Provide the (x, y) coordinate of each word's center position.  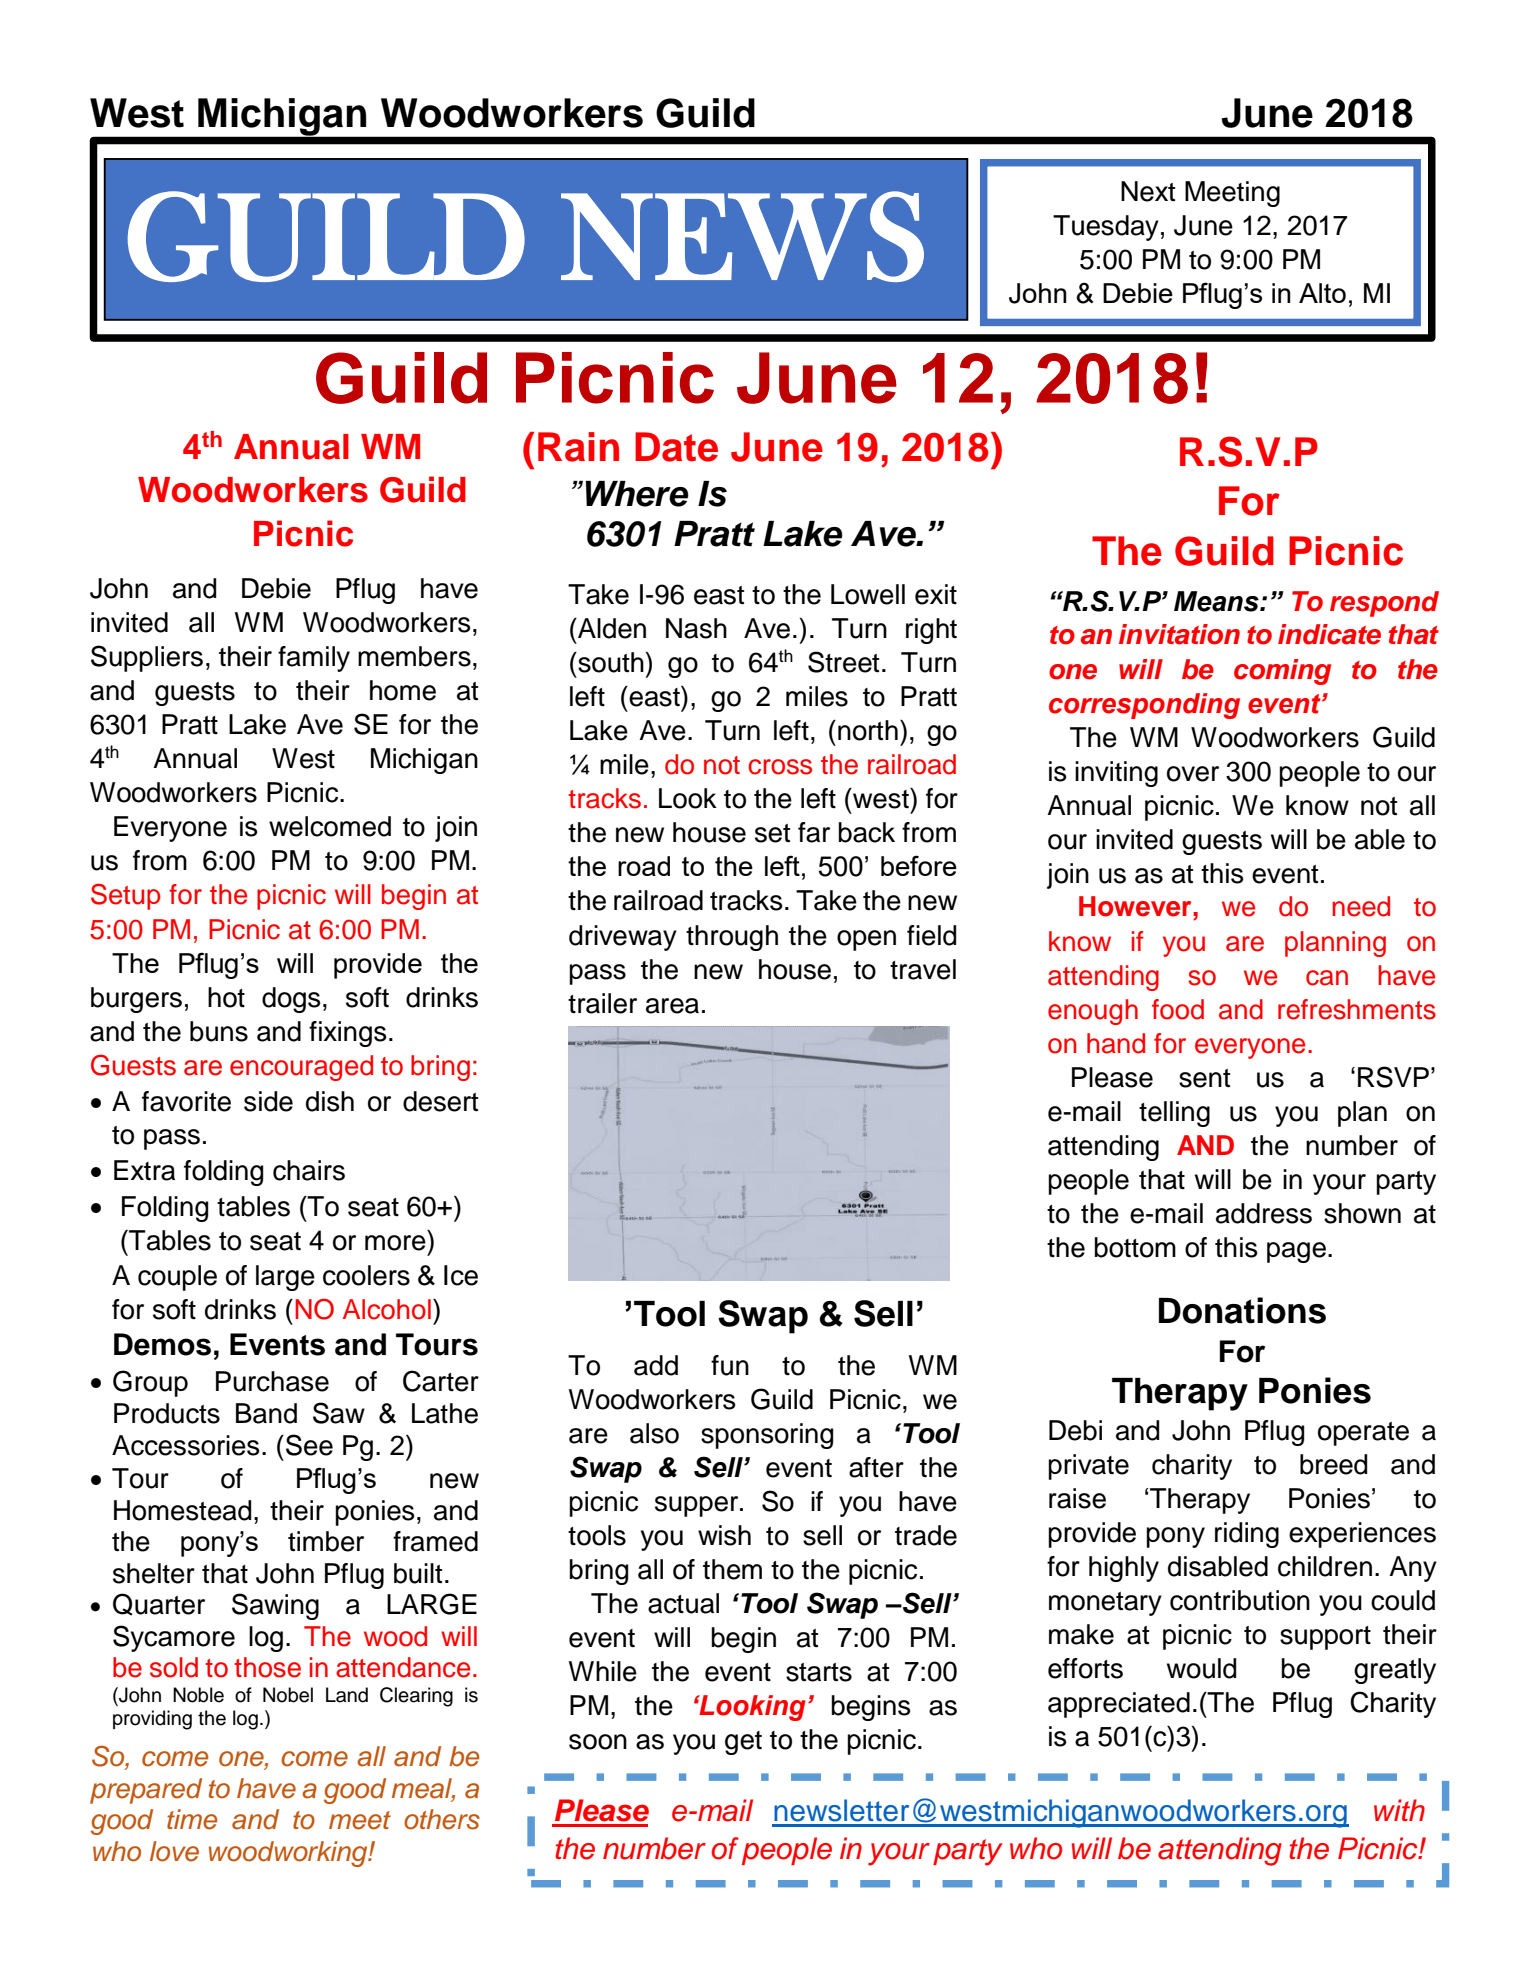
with (1399, 1810)
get (743, 1743)
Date (676, 447)
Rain (578, 447)
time (192, 1819)
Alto (1322, 293)
